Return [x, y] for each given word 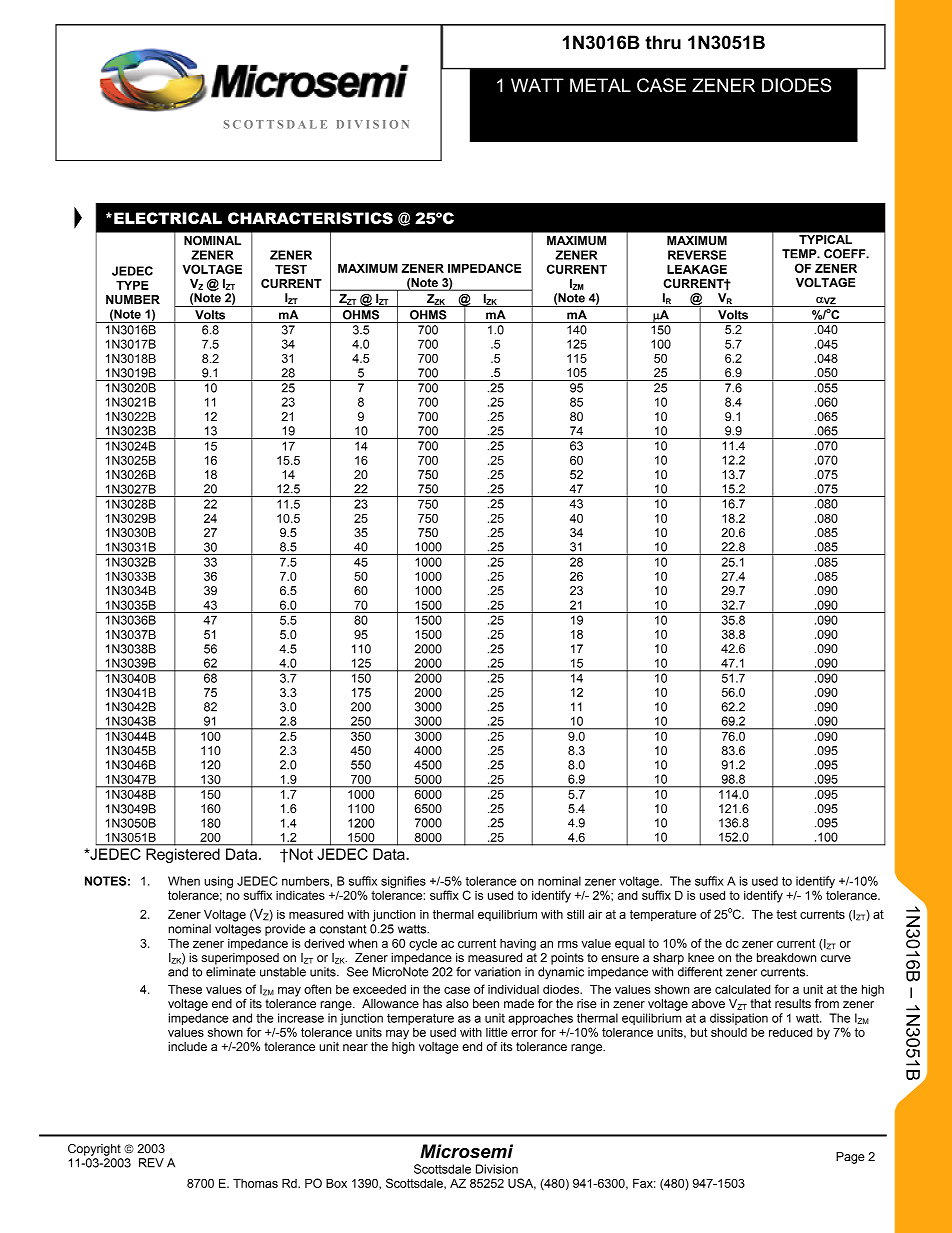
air [595, 914]
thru [663, 42]
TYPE [132, 285]
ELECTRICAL [168, 218]
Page [850, 1158]
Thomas [255, 1183]
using [218, 882]
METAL [600, 85]
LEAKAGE [697, 269]
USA [522, 1184]
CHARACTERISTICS [310, 218]
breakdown [786, 957]
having [518, 945]
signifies [403, 882]
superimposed [240, 959]
